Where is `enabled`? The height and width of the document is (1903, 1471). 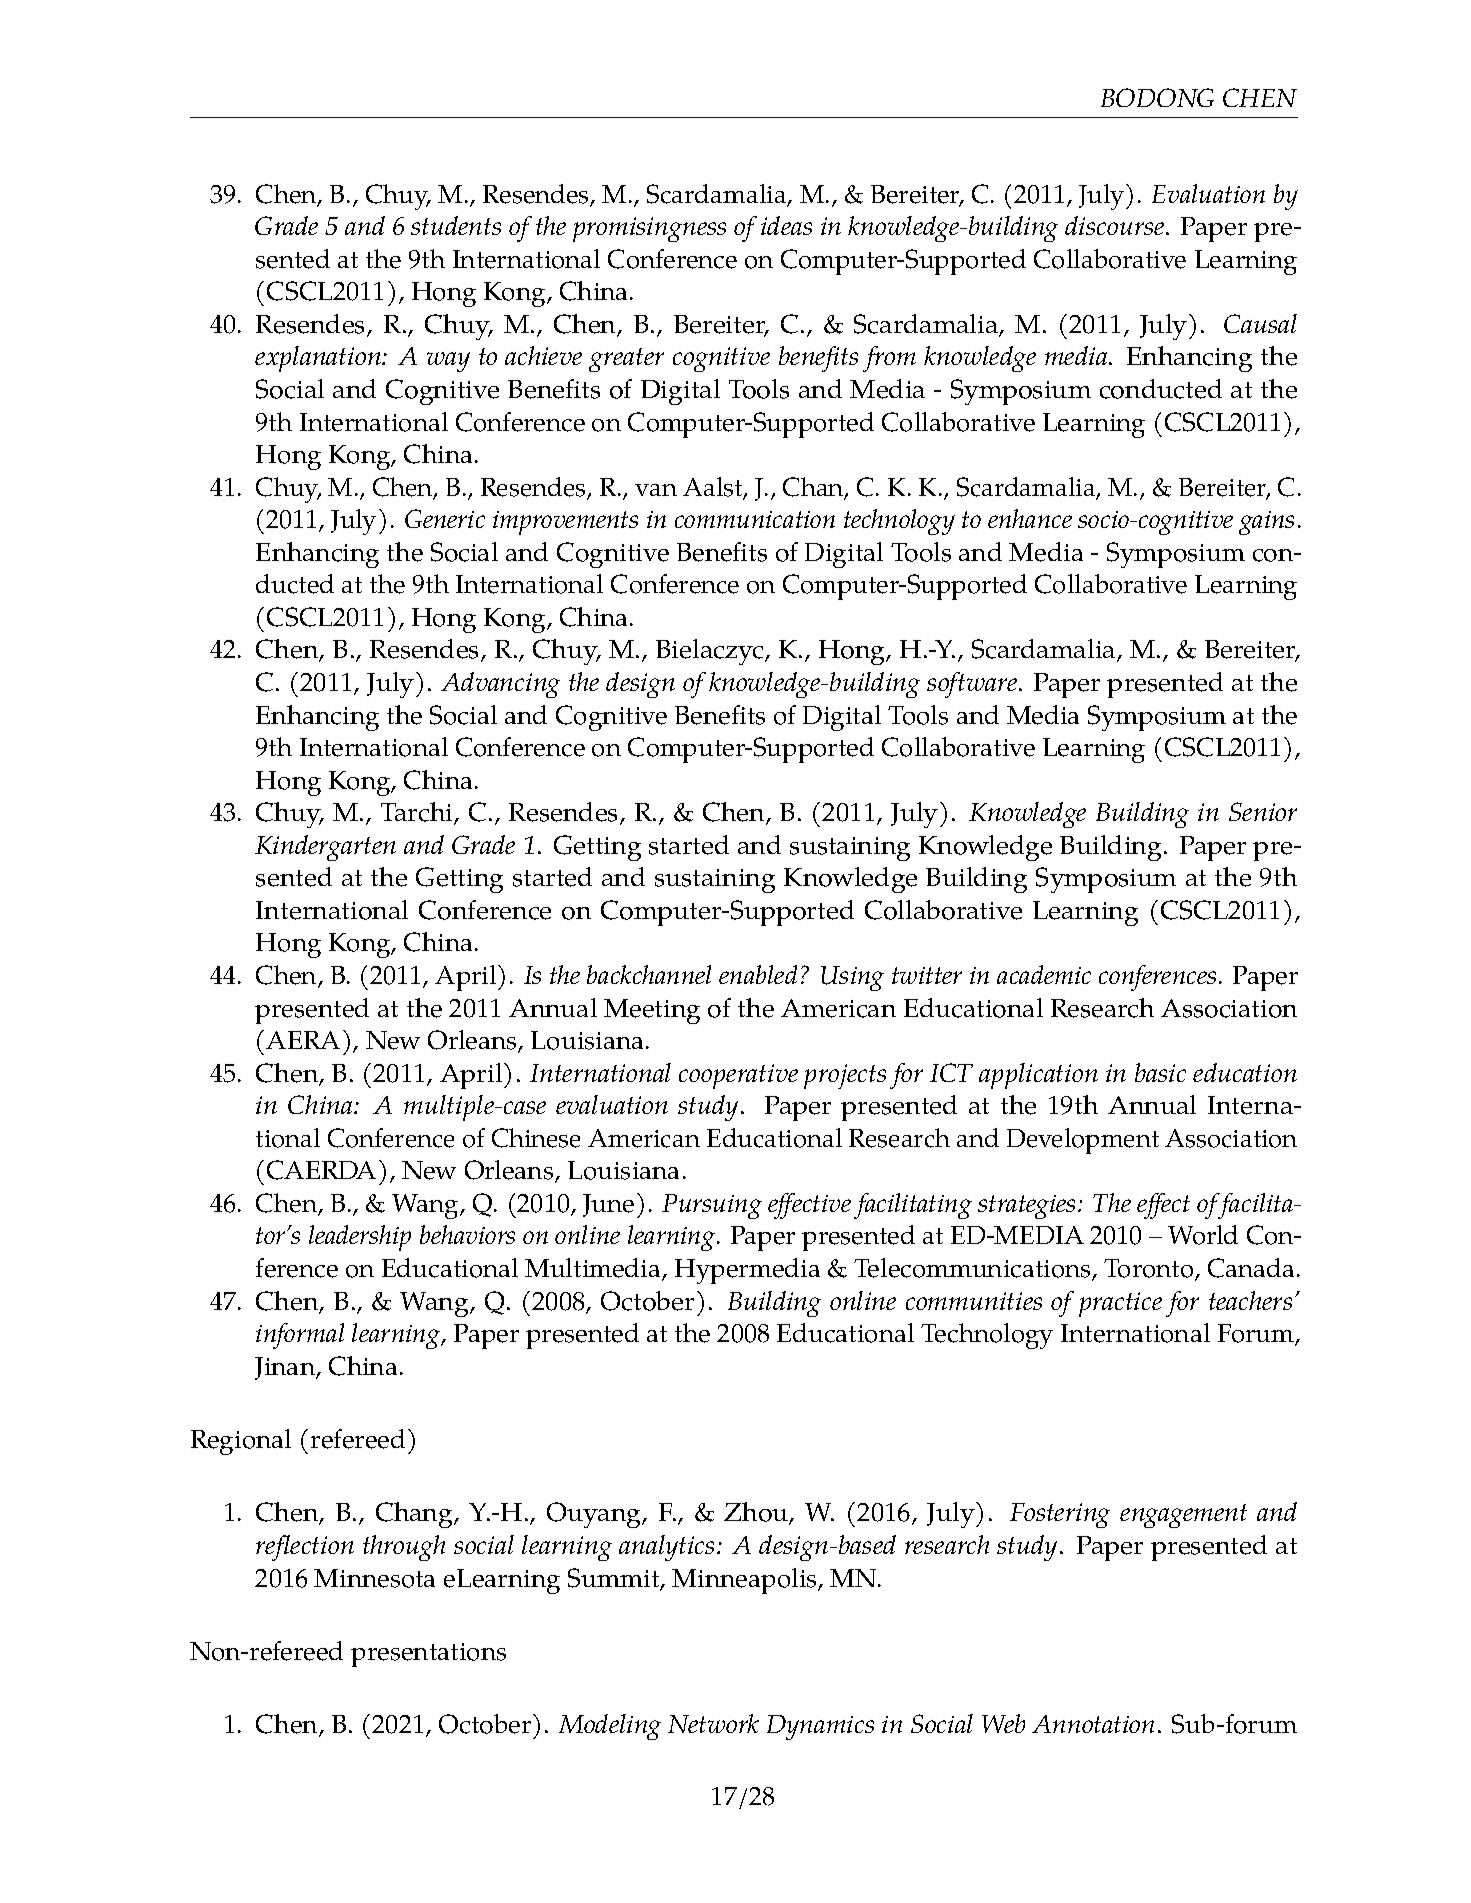
enabled is located at coordinates (758, 974).
